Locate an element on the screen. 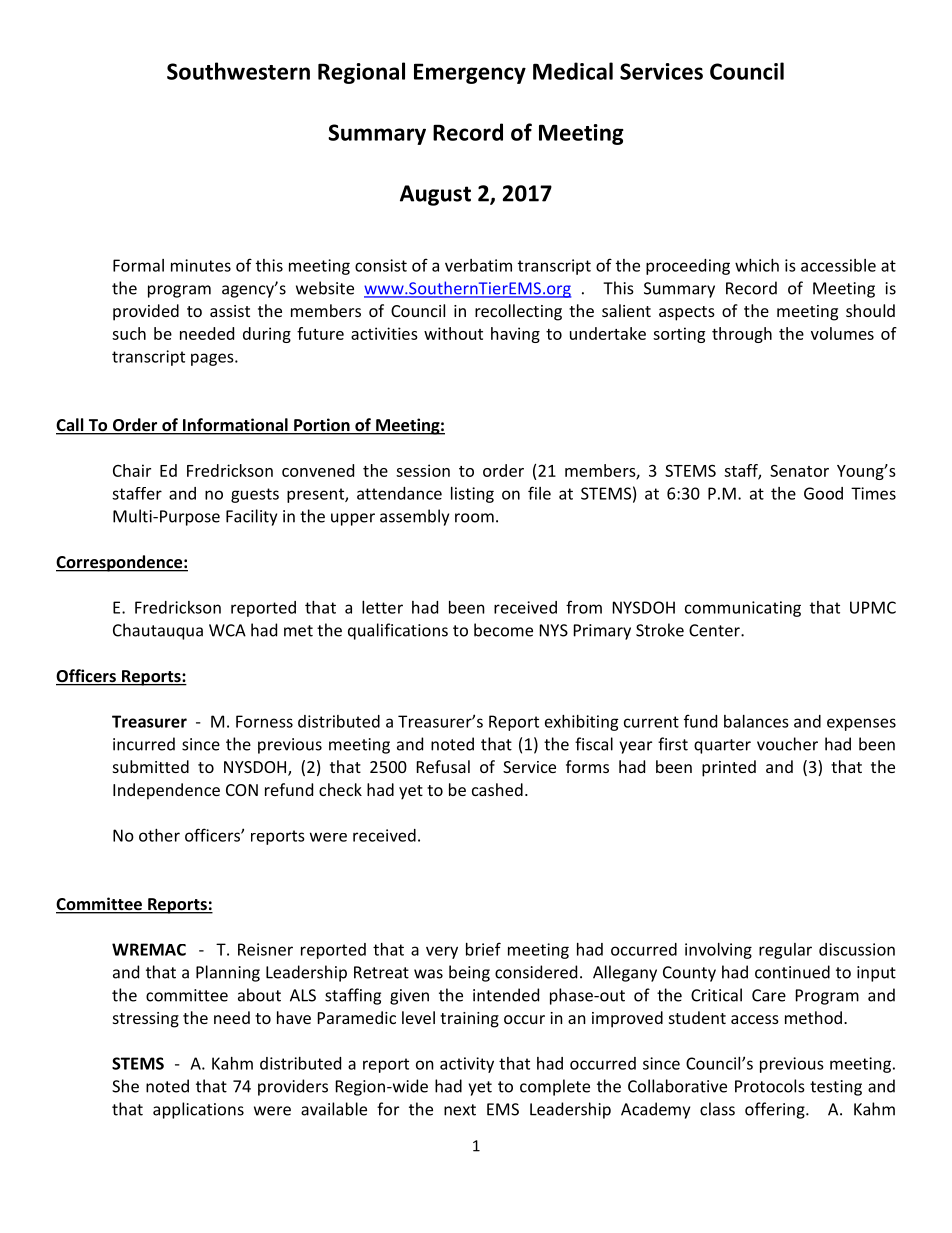 The height and width of the screenshot is (1233, 952). applications is located at coordinates (198, 1110).
